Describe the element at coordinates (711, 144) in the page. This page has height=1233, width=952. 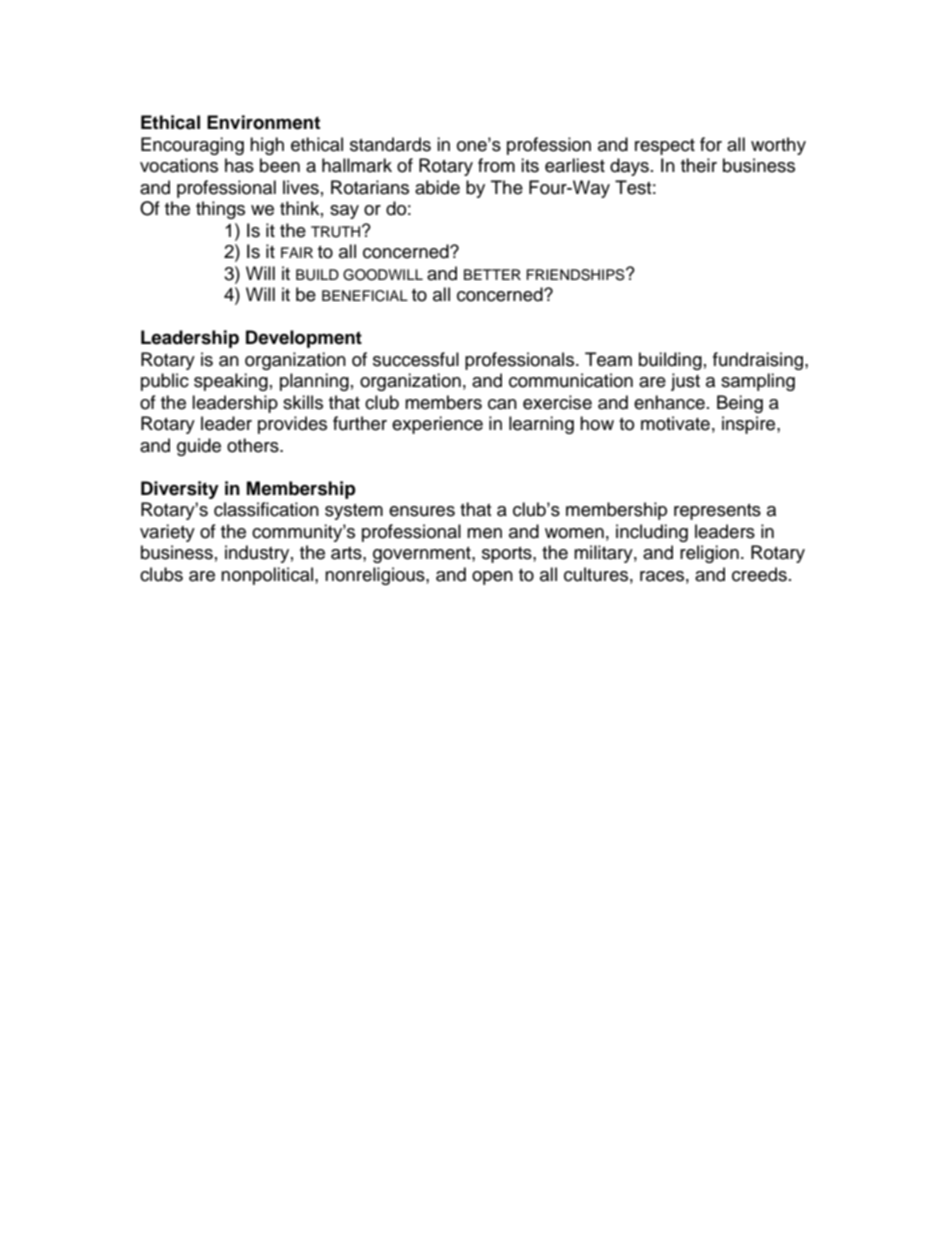
I see `for` at that location.
